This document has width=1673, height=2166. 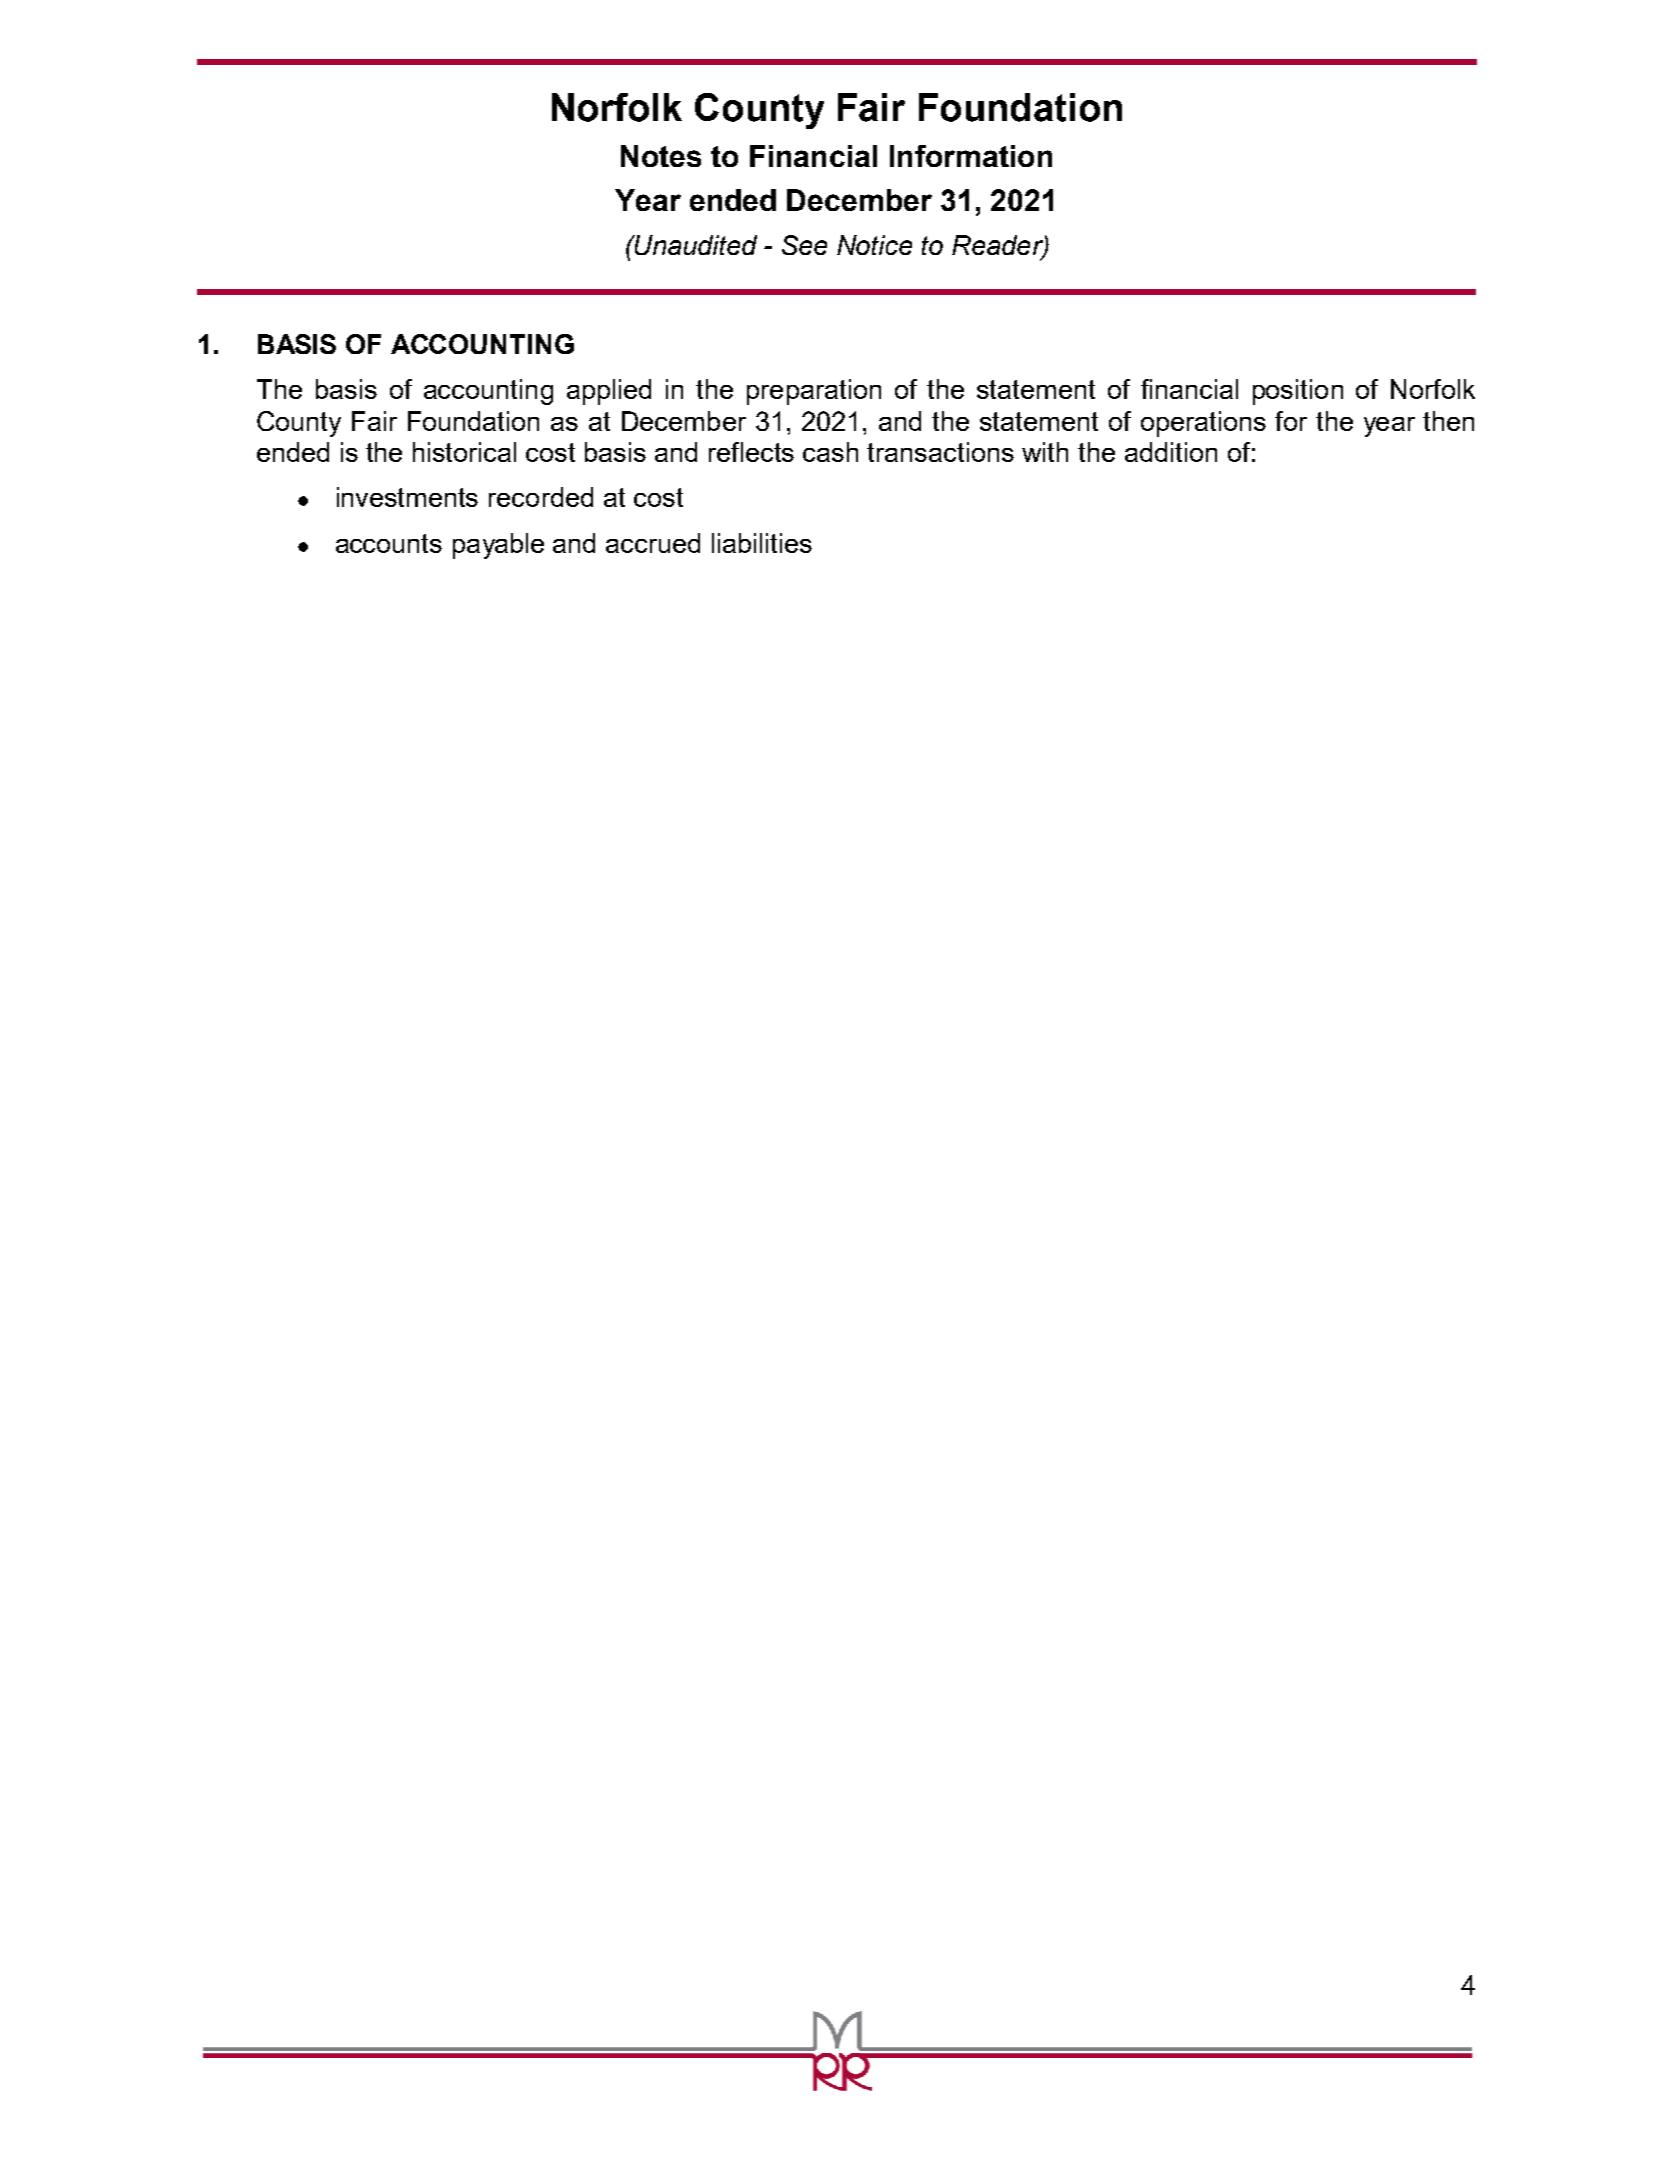 I want to click on Information, so click(x=971, y=156).
